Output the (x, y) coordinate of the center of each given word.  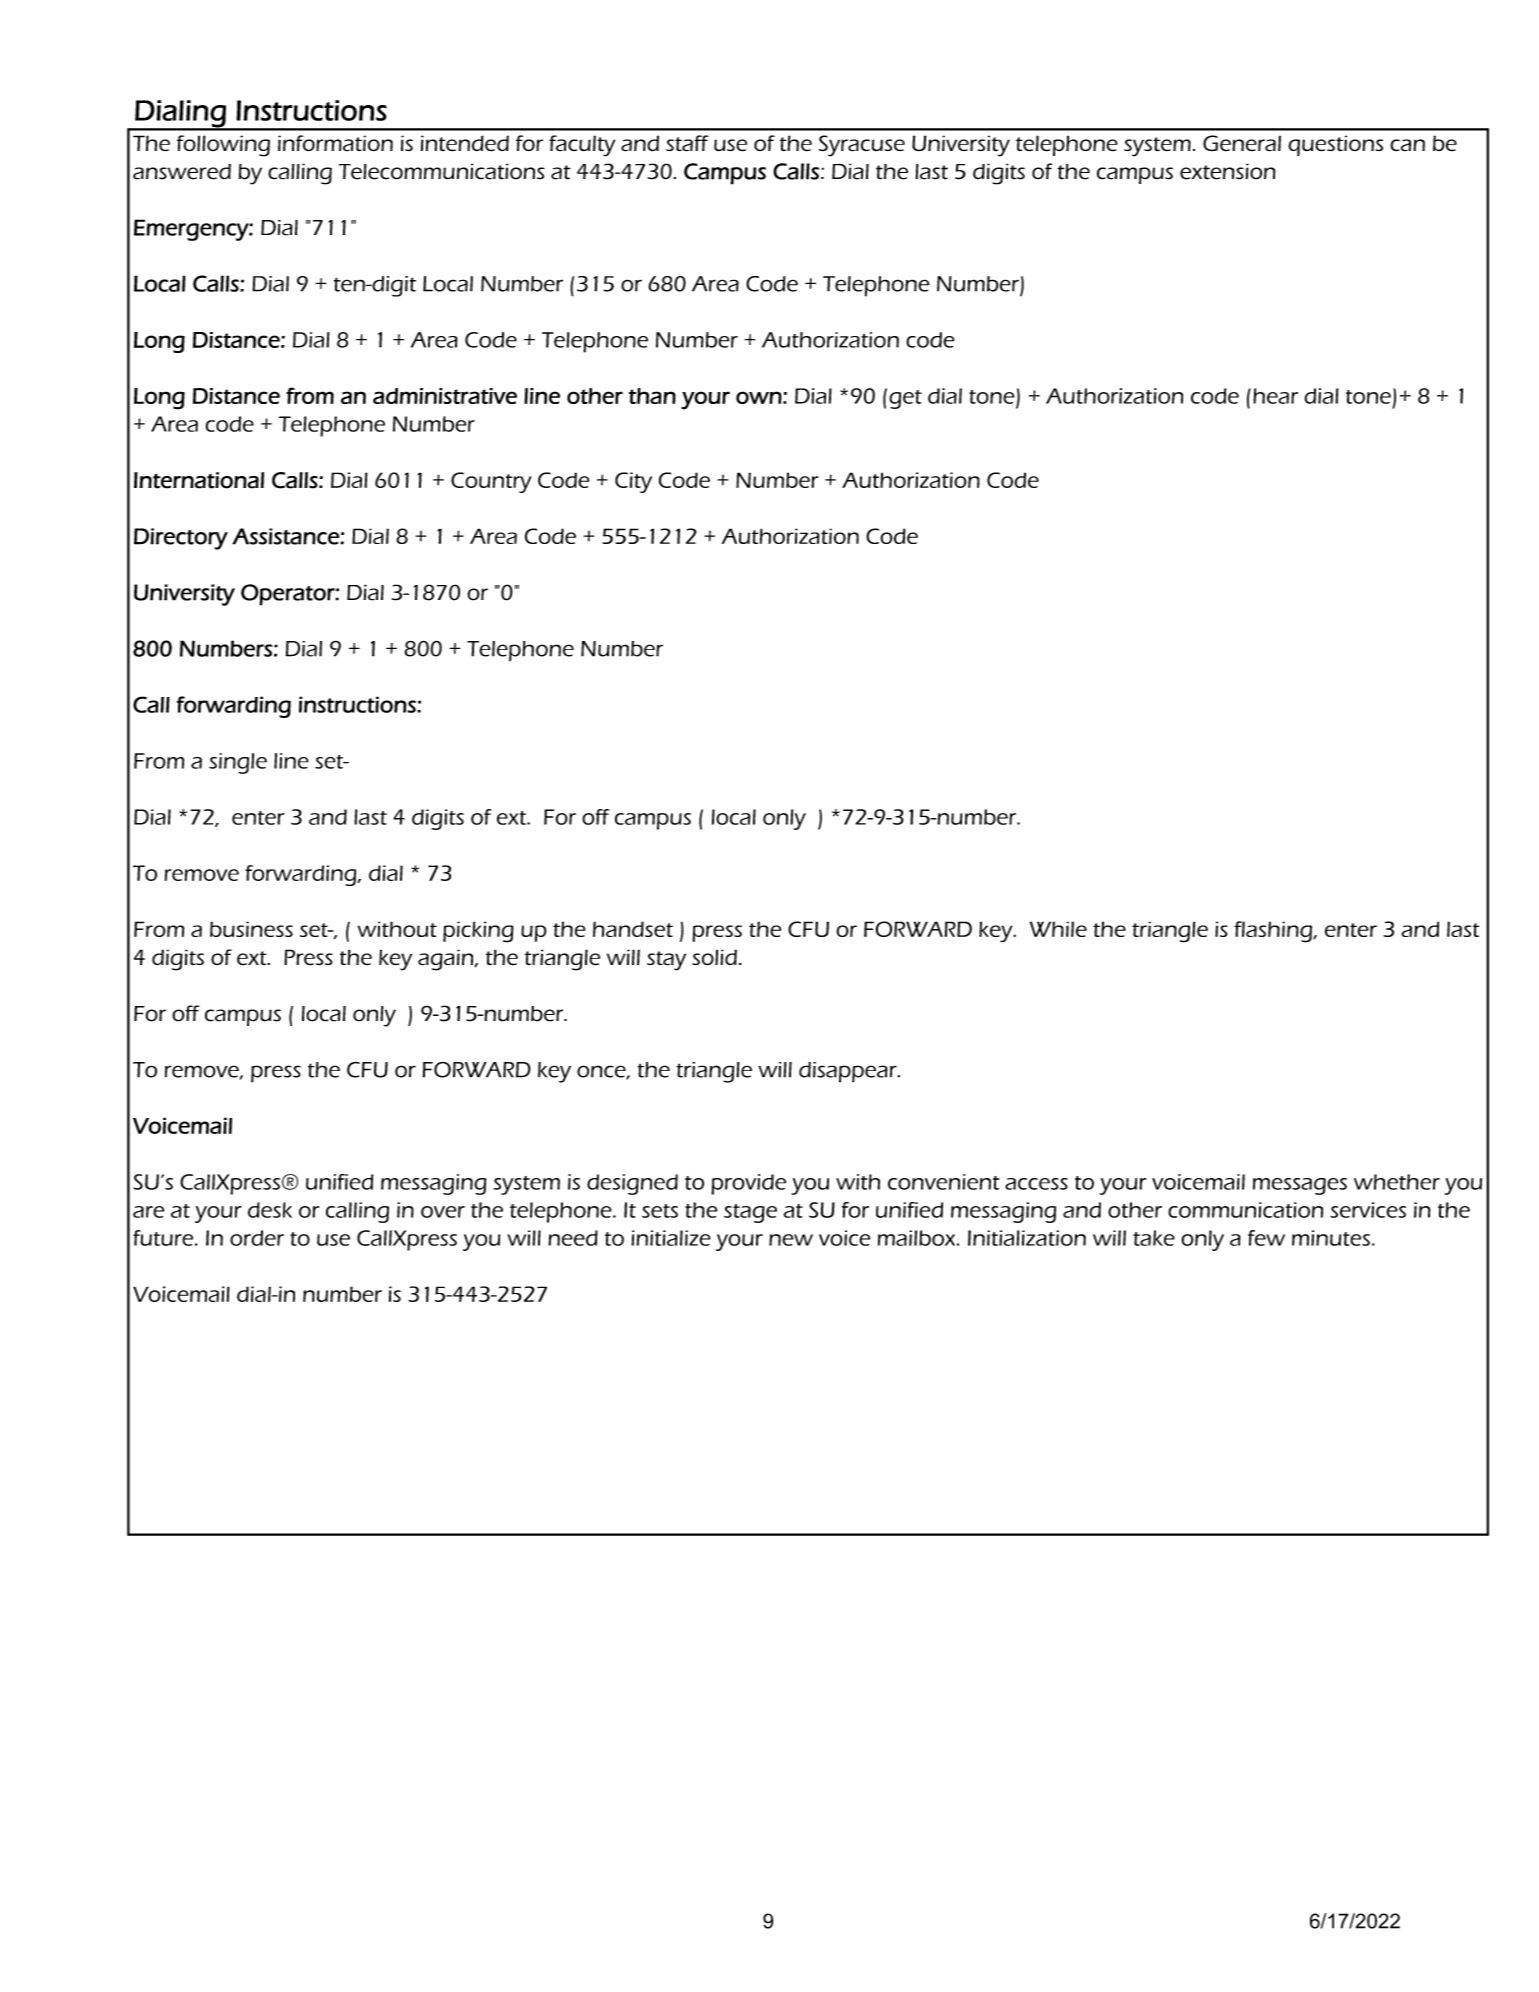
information (335, 143)
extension (1228, 171)
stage (750, 1213)
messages (1300, 1186)
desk (270, 1210)
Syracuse (862, 146)
